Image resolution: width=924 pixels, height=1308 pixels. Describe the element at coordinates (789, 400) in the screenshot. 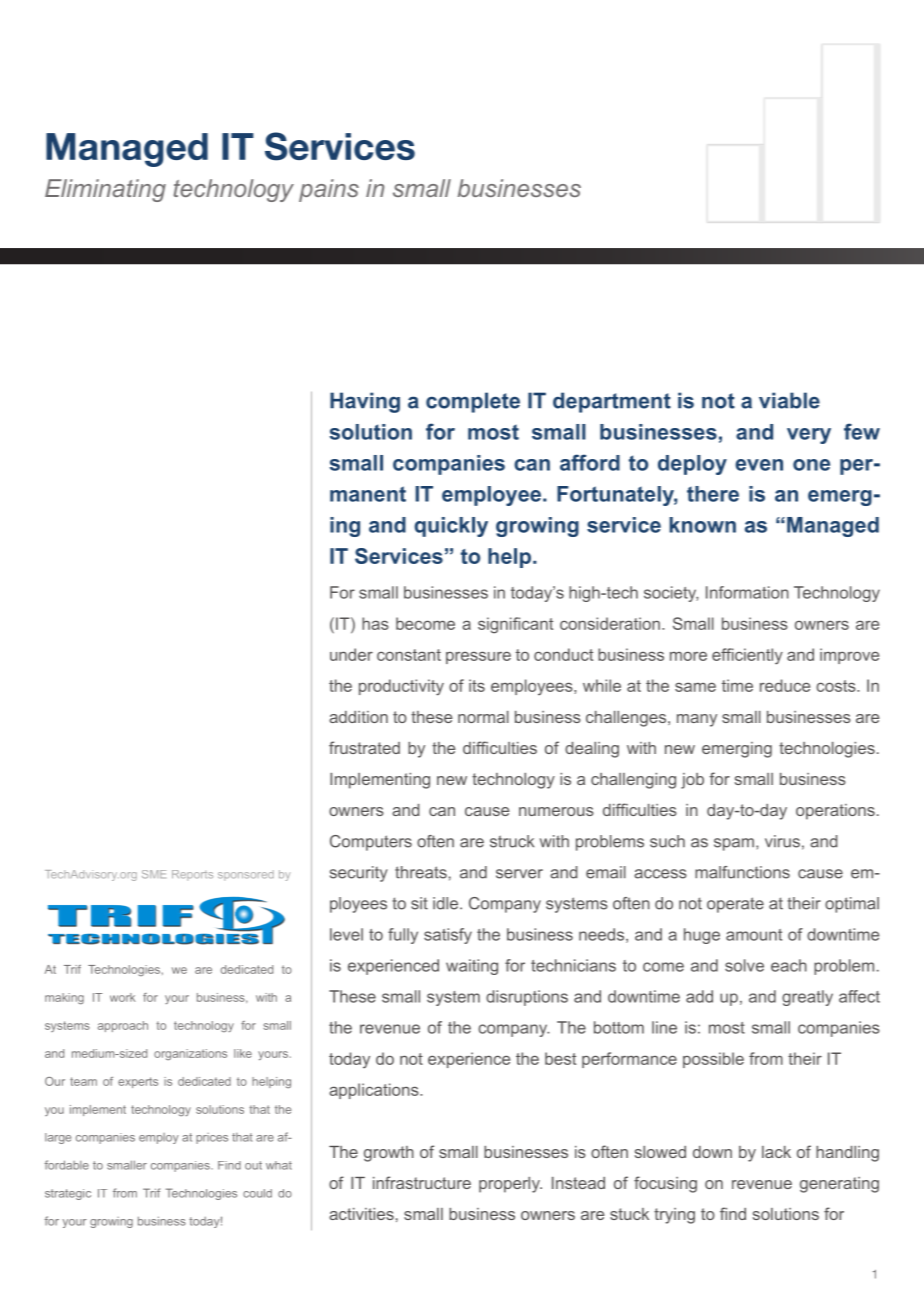

I see `viable` at that location.
